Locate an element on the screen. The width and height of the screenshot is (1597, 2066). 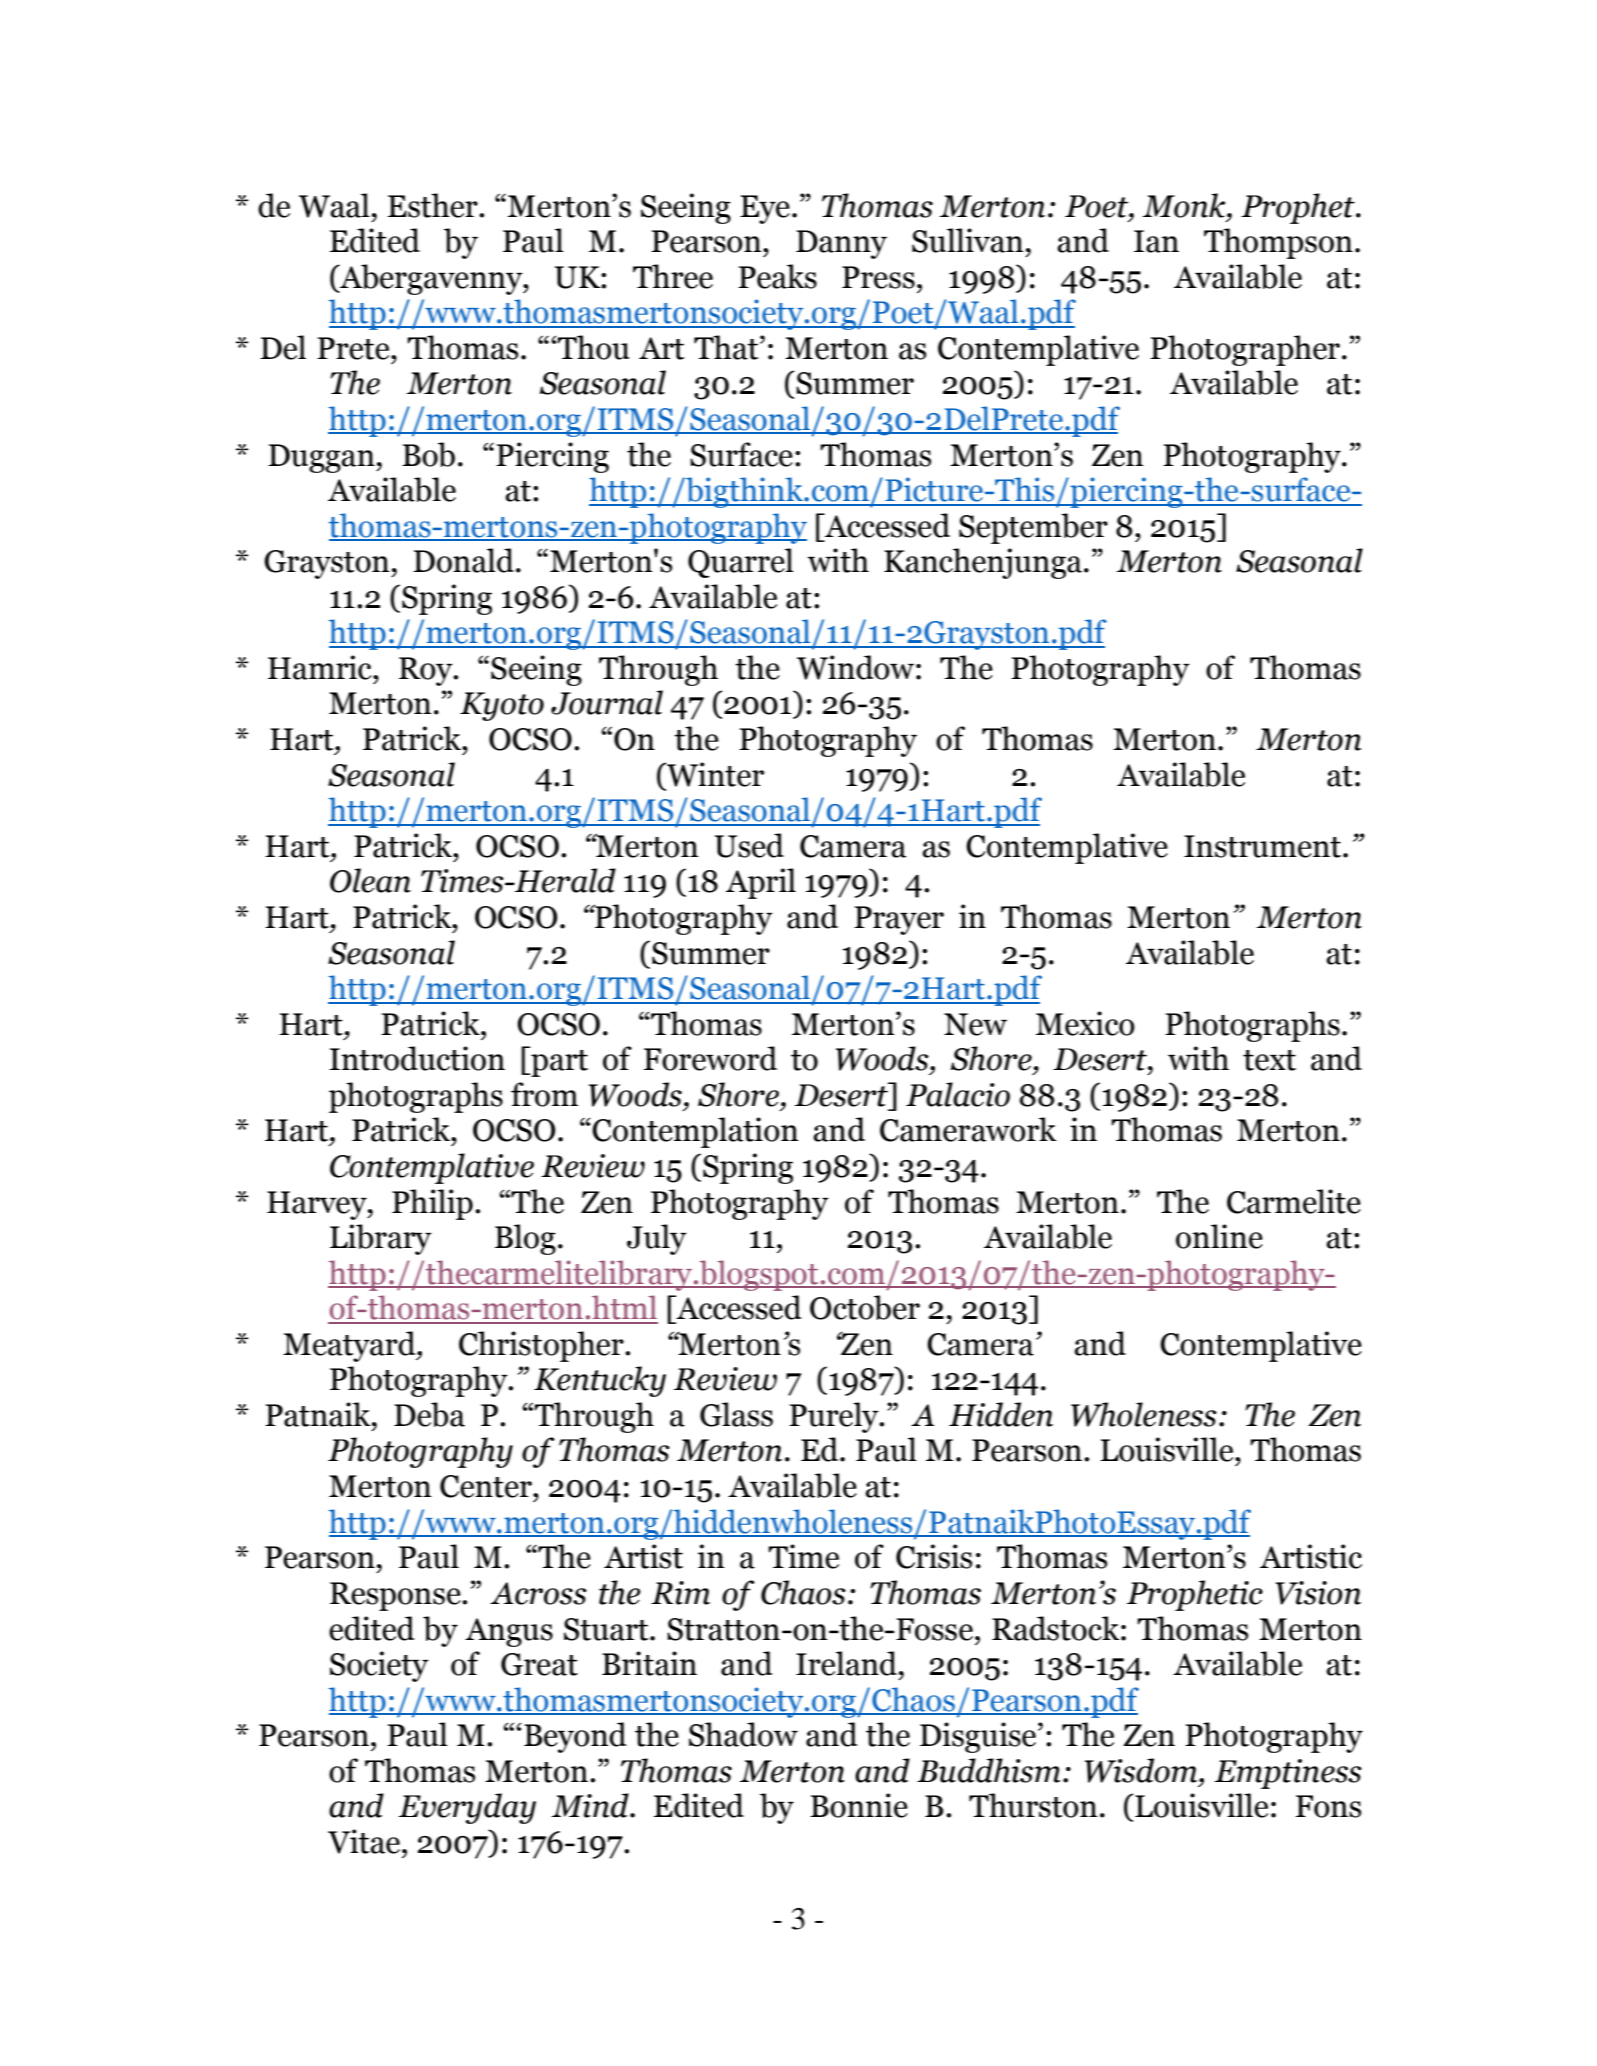
Foreword is located at coordinates (710, 1058).
